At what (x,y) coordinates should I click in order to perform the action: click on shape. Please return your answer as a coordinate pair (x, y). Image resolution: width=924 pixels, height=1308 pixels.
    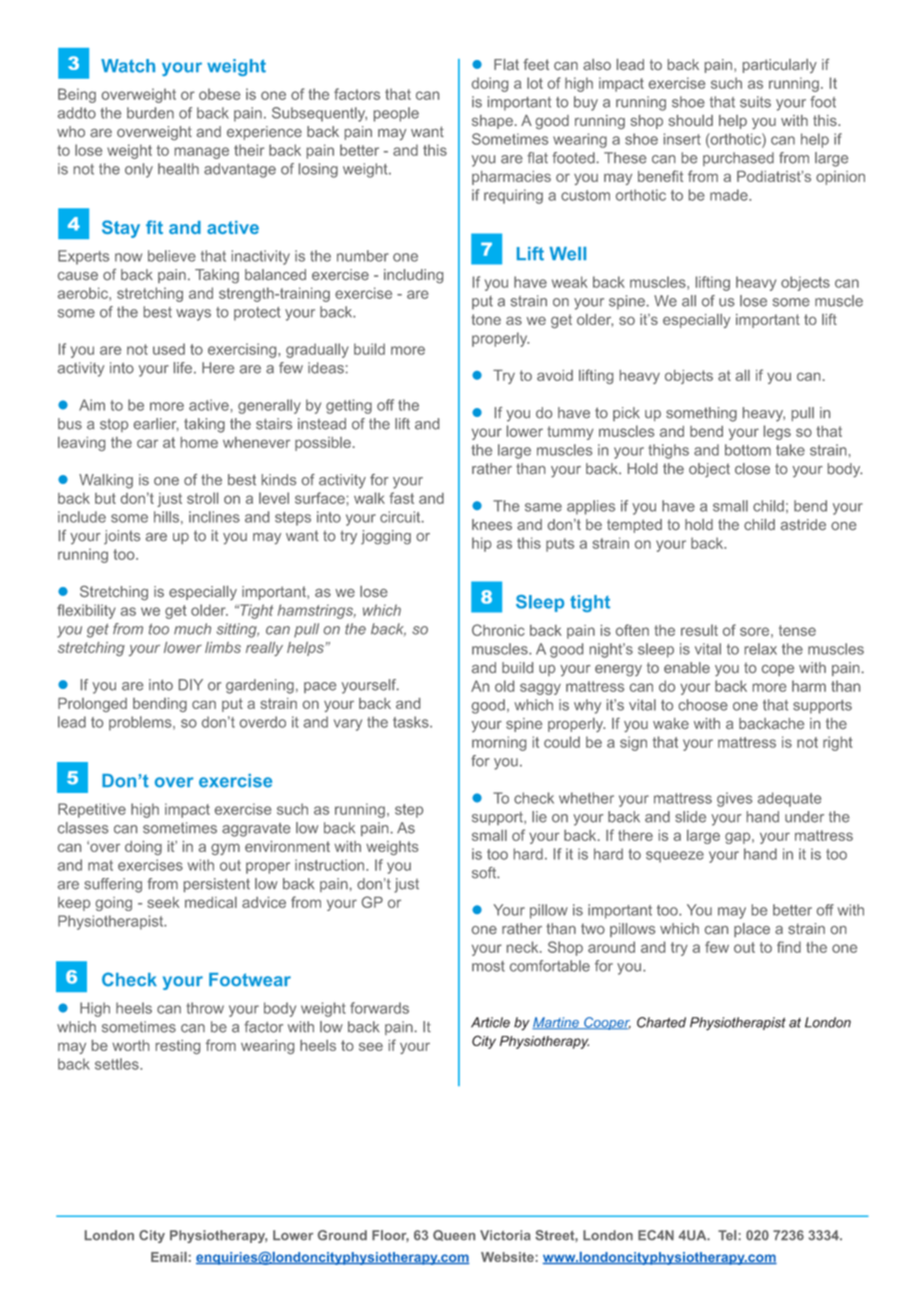
    Looking at the image, I should click on (492, 122).
